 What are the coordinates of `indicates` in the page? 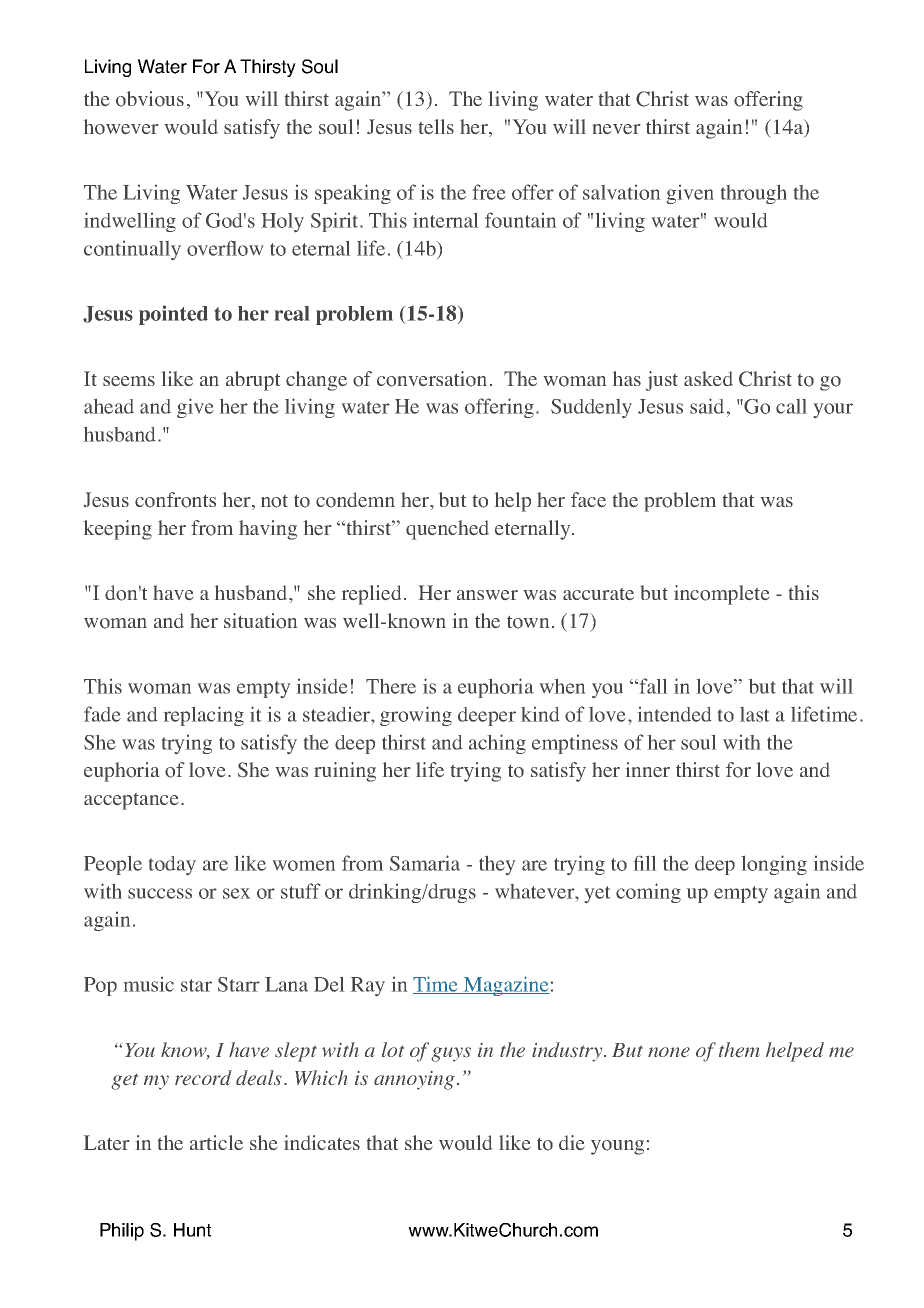 It's located at (322, 1142).
